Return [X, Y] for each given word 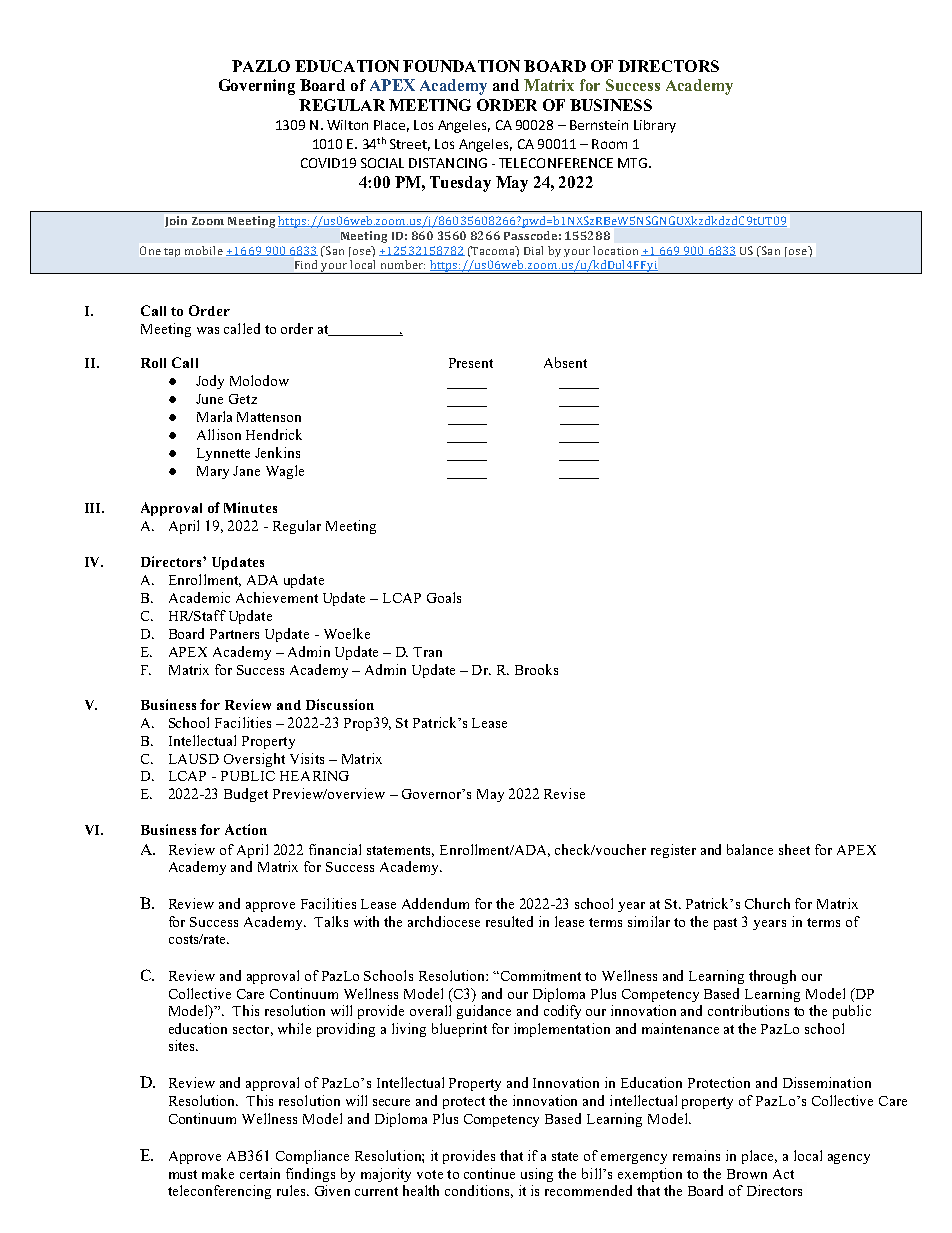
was [208, 330]
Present [471, 363]
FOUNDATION [461, 66]
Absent [565, 362]
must [183, 1174]
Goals [444, 597]
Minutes [250, 507]
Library [655, 126]
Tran [427, 652]
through [772, 977]
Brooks [536, 669]
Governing [257, 87]
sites [183, 1045]
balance [750, 849]
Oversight [254, 760]
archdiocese [444, 921]
